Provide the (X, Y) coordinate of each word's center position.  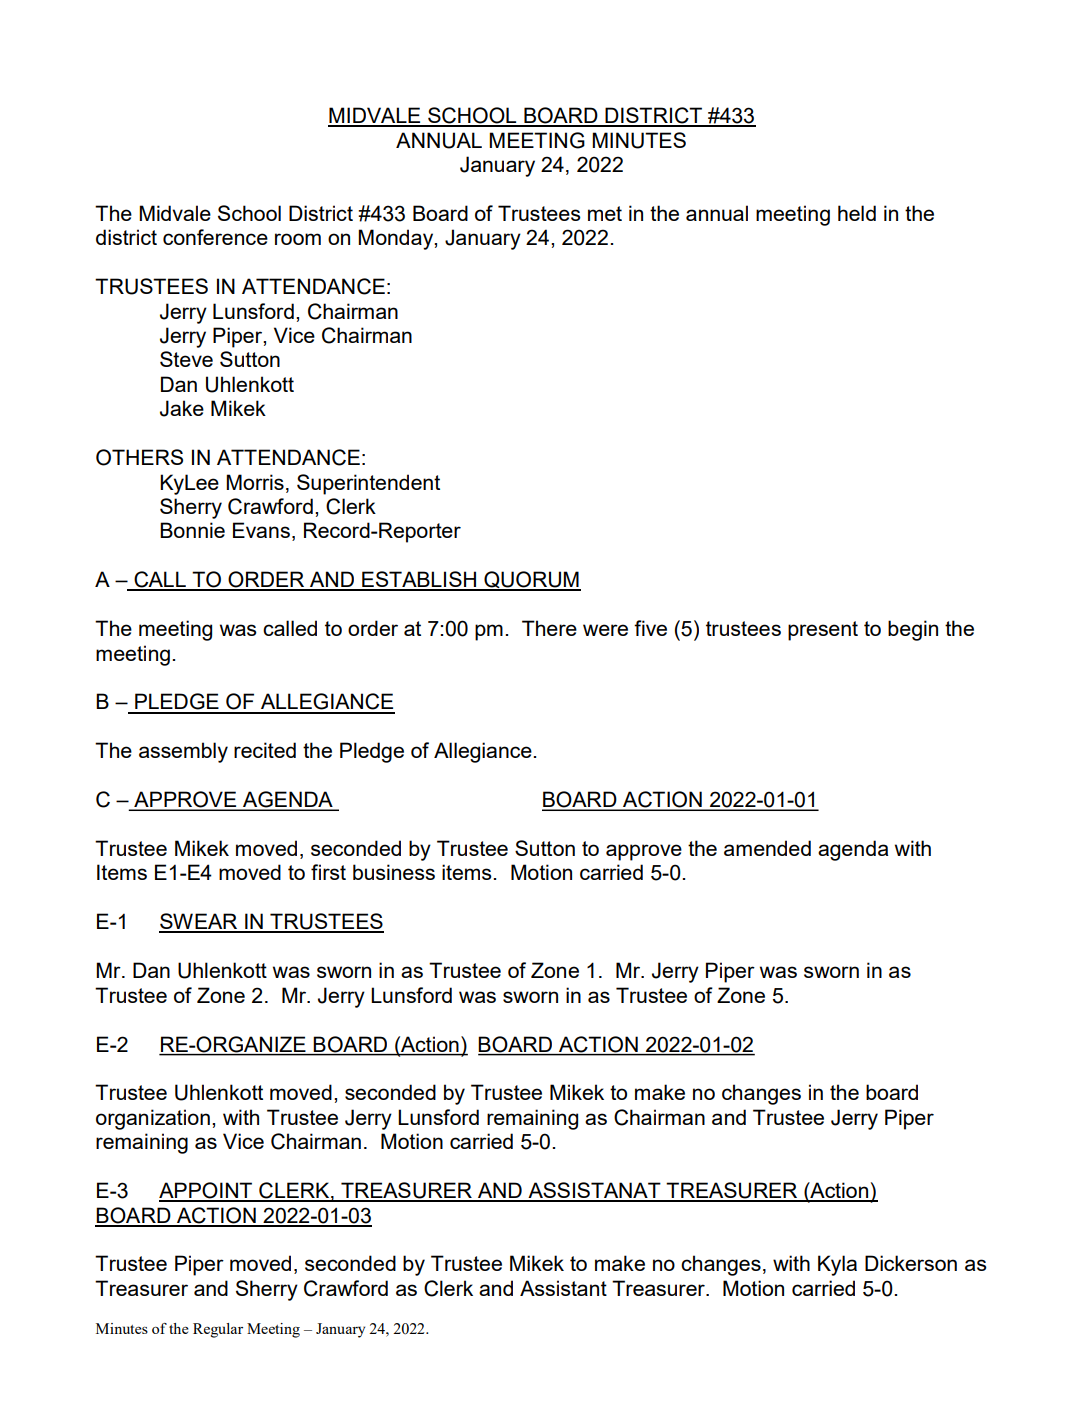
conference (215, 237)
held (857, 213)
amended (767, 848)
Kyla (837, 1265)
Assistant (563, 1288)
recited (265, 750)
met (605, 213)
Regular (218, 1330)
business (394, 872)
